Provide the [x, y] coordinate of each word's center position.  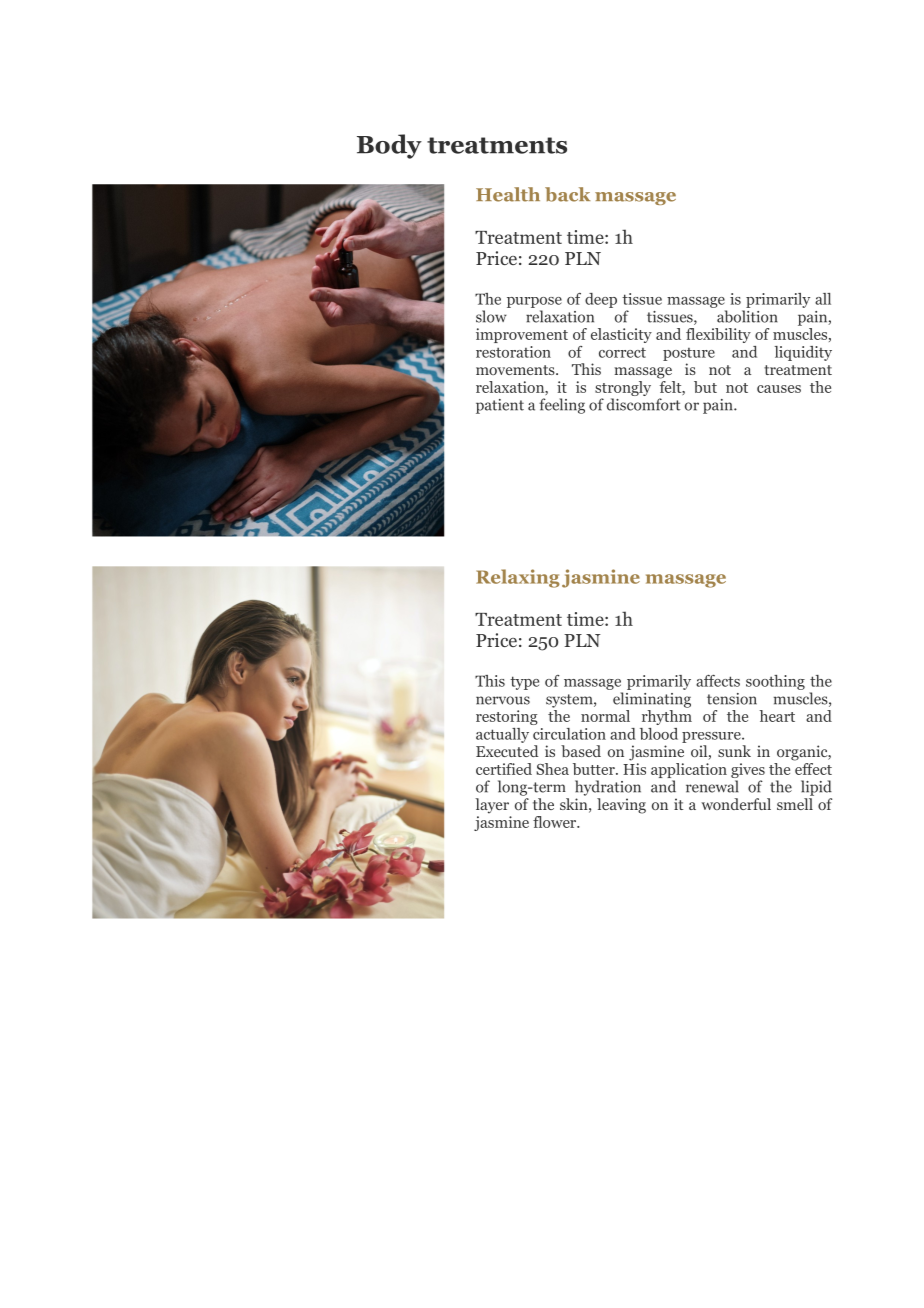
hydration [608, 788]
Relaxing [518, 578]
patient [500, 406]
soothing [775, 682]
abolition [747, 316]
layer [492, 806]
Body [389, 146]
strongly [623, 390]
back [567, 194]
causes [779, 389]
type [524, 683]
